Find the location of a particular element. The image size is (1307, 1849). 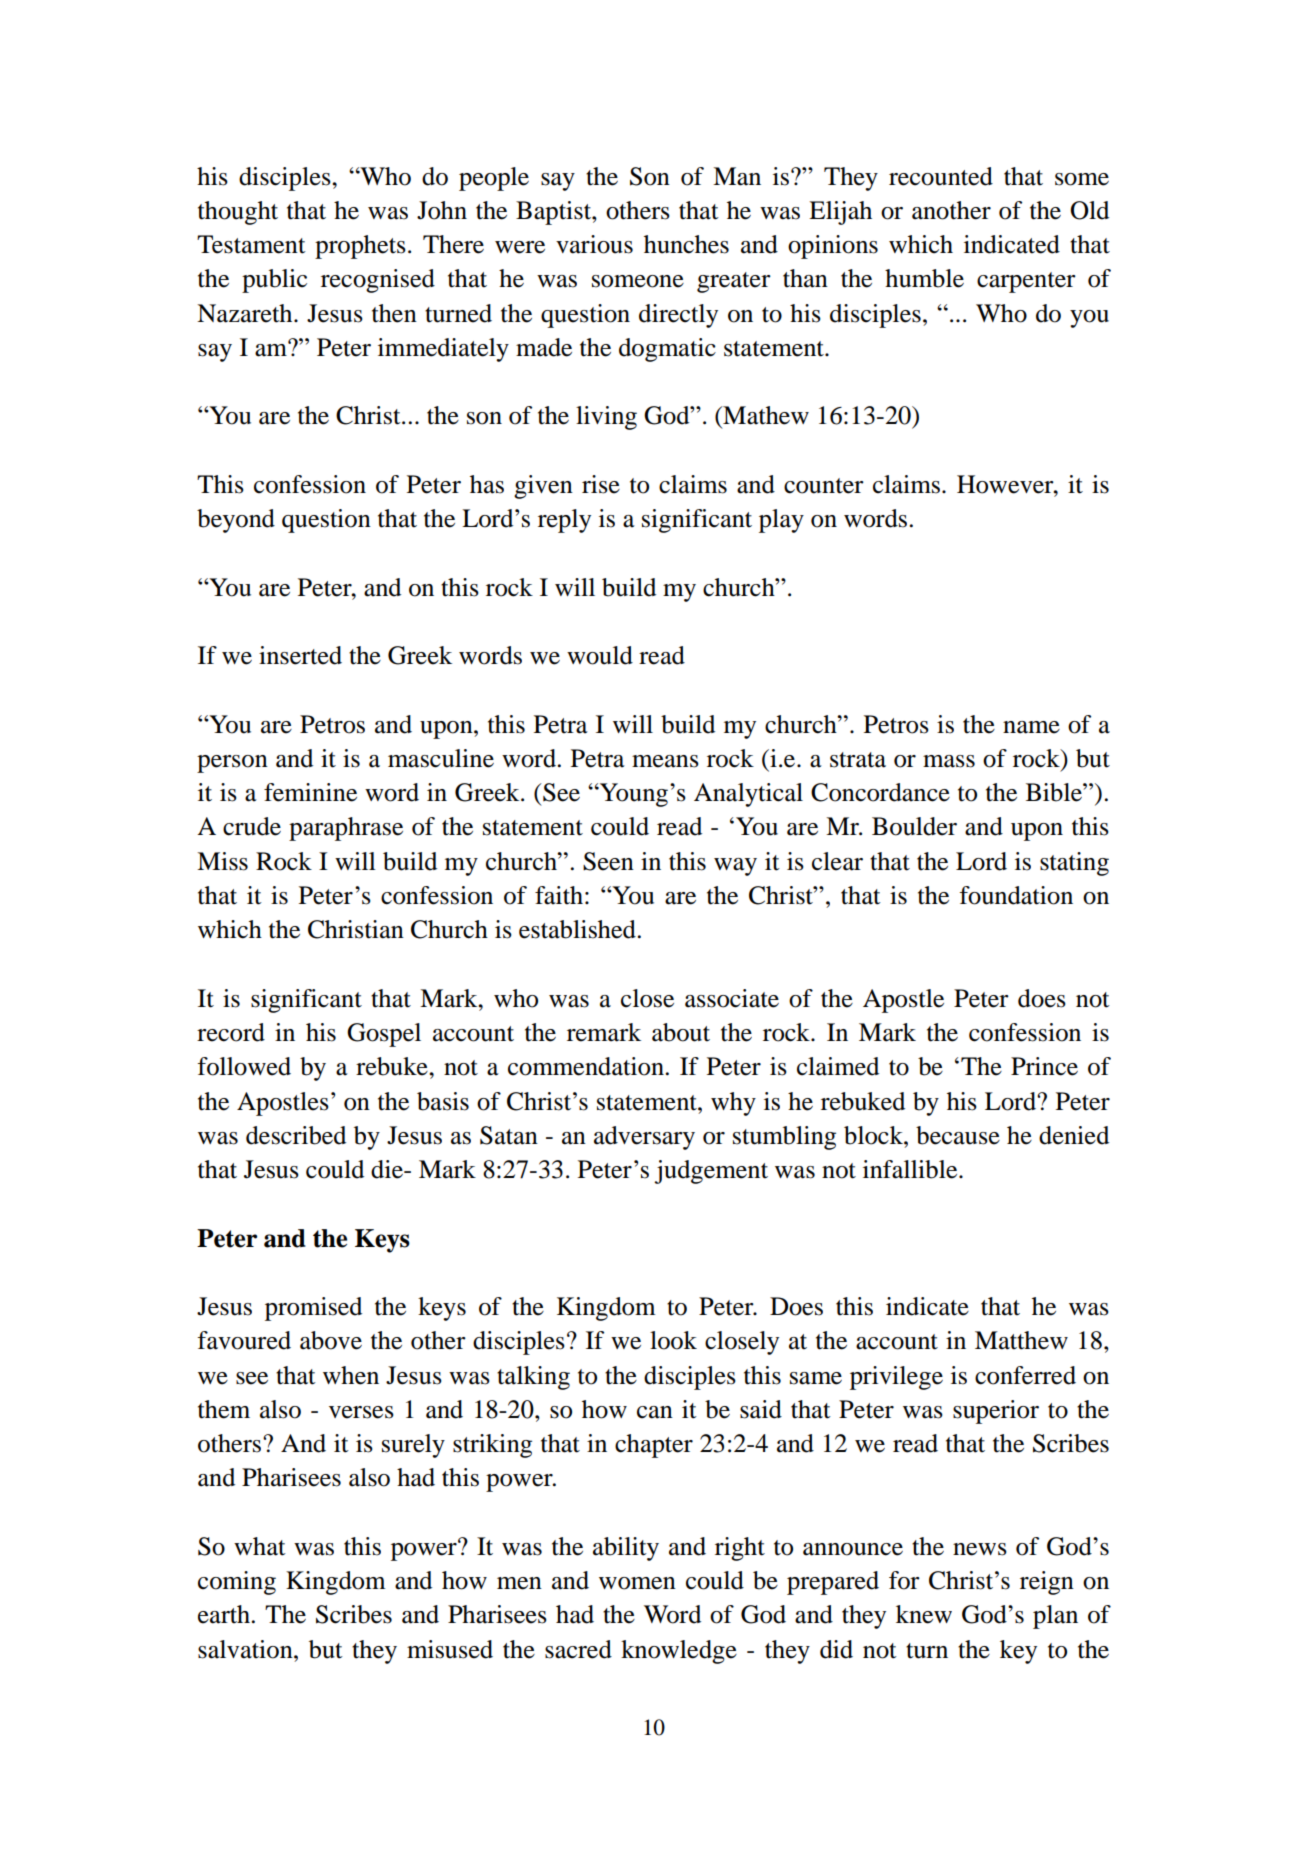

Seen is located at coordinates (608, 861).
